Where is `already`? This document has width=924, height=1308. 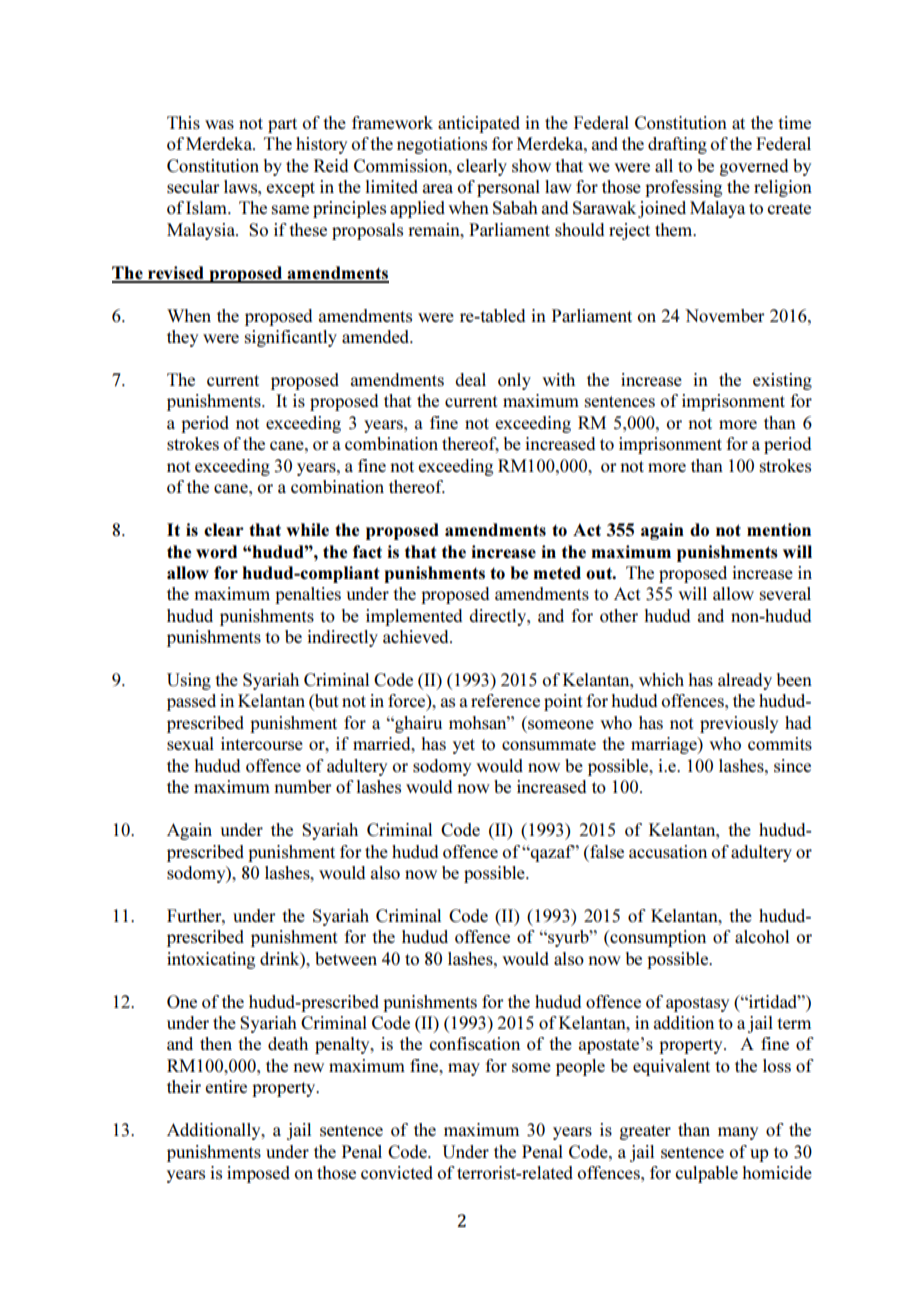 already is located at coordinates (745, 681).
